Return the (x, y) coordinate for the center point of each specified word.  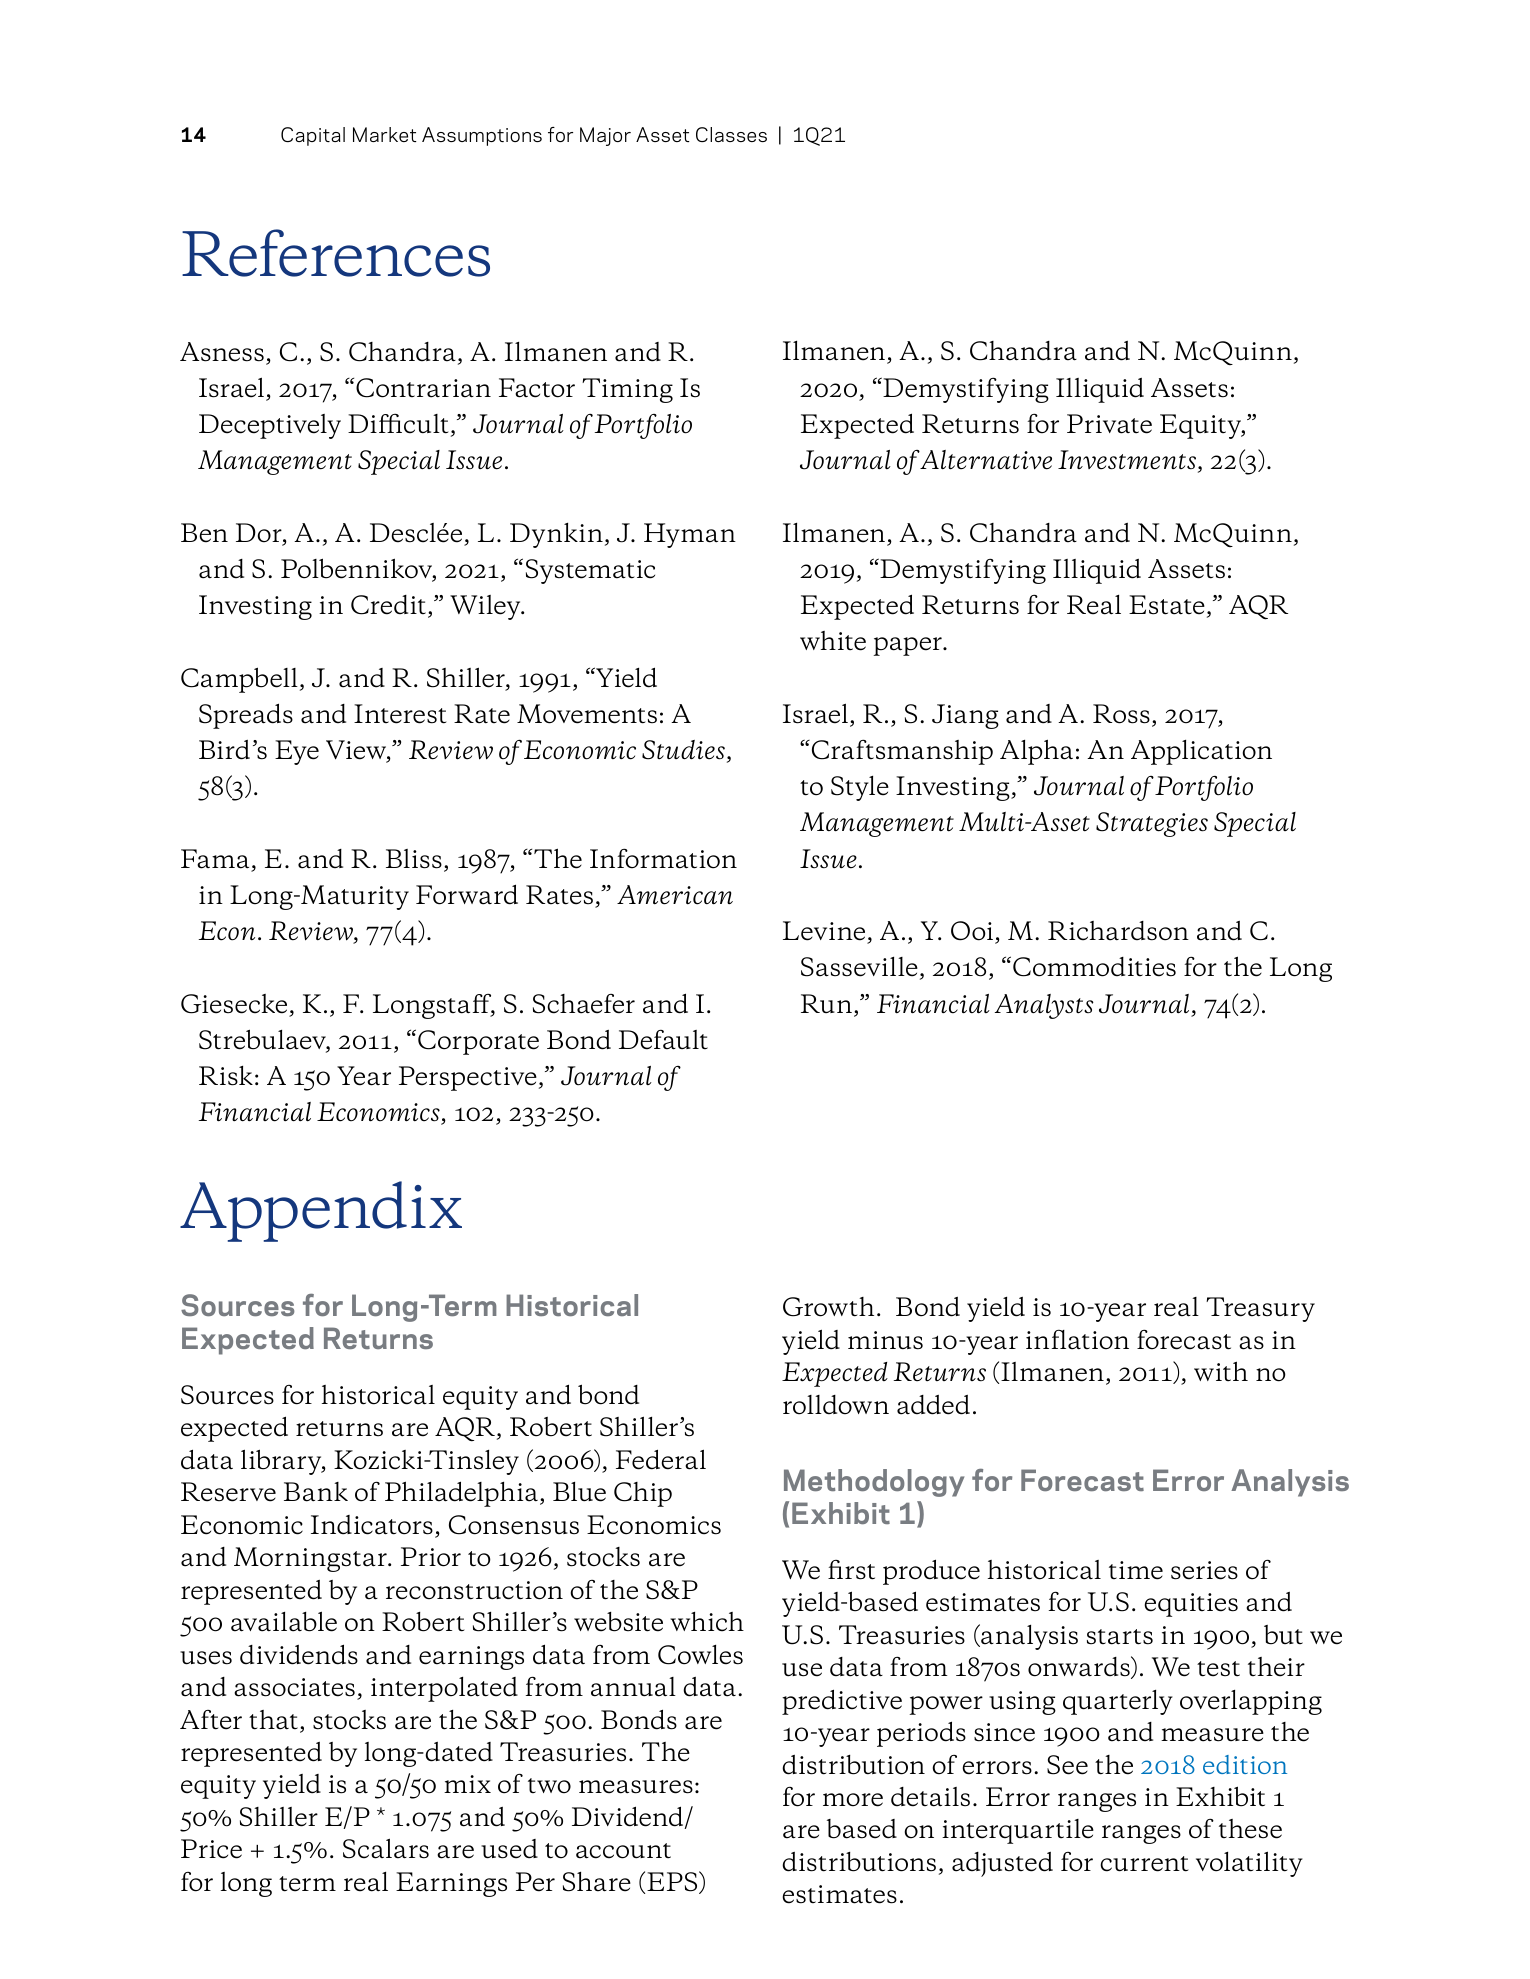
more (853, 1800)
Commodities (1094, 967)
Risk (226, 1076)
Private (1109, 424)
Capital (313, 136)
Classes (731, 134)
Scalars (386, 1848)
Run (826, 1003)
